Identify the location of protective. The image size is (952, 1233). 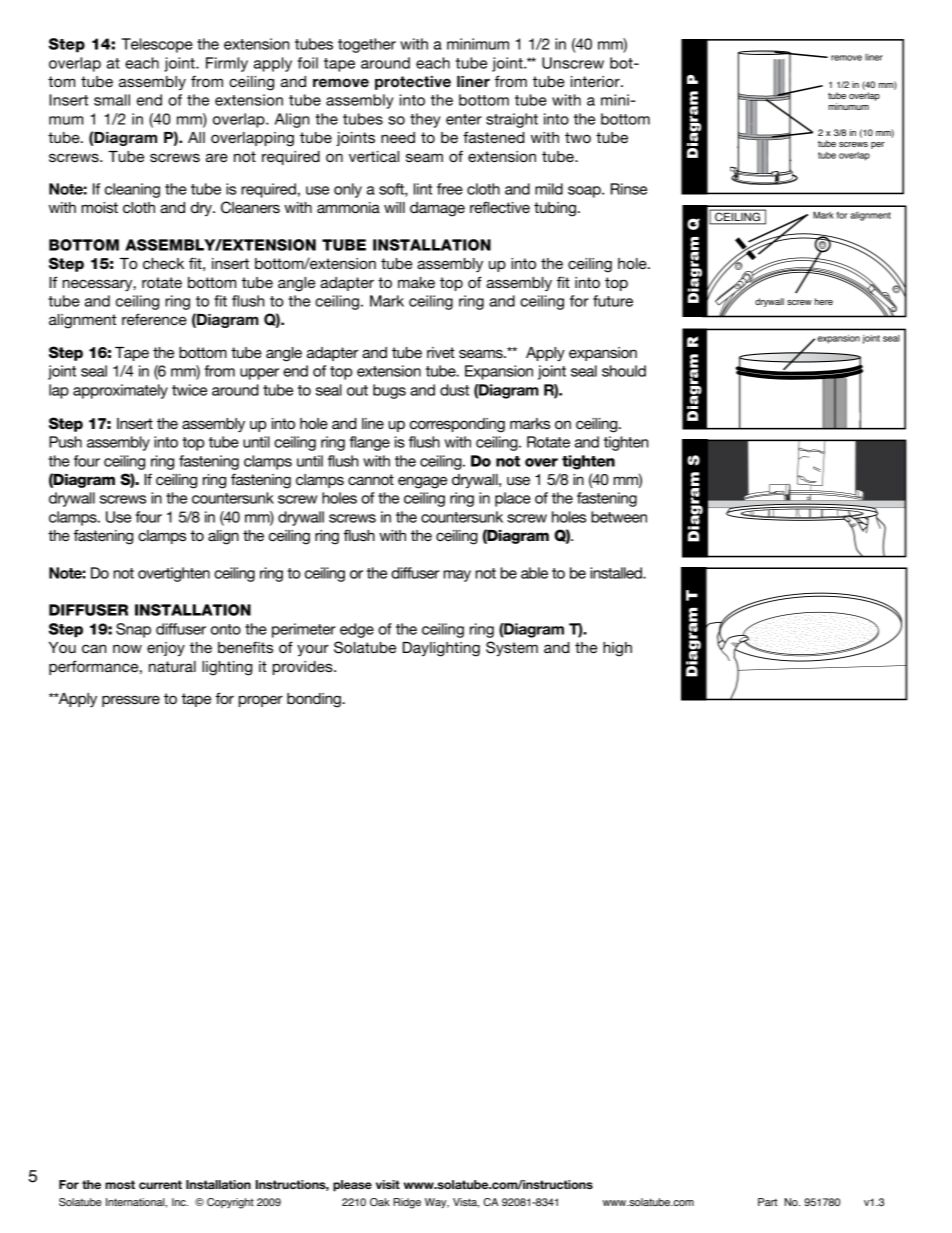
(413, 83).
